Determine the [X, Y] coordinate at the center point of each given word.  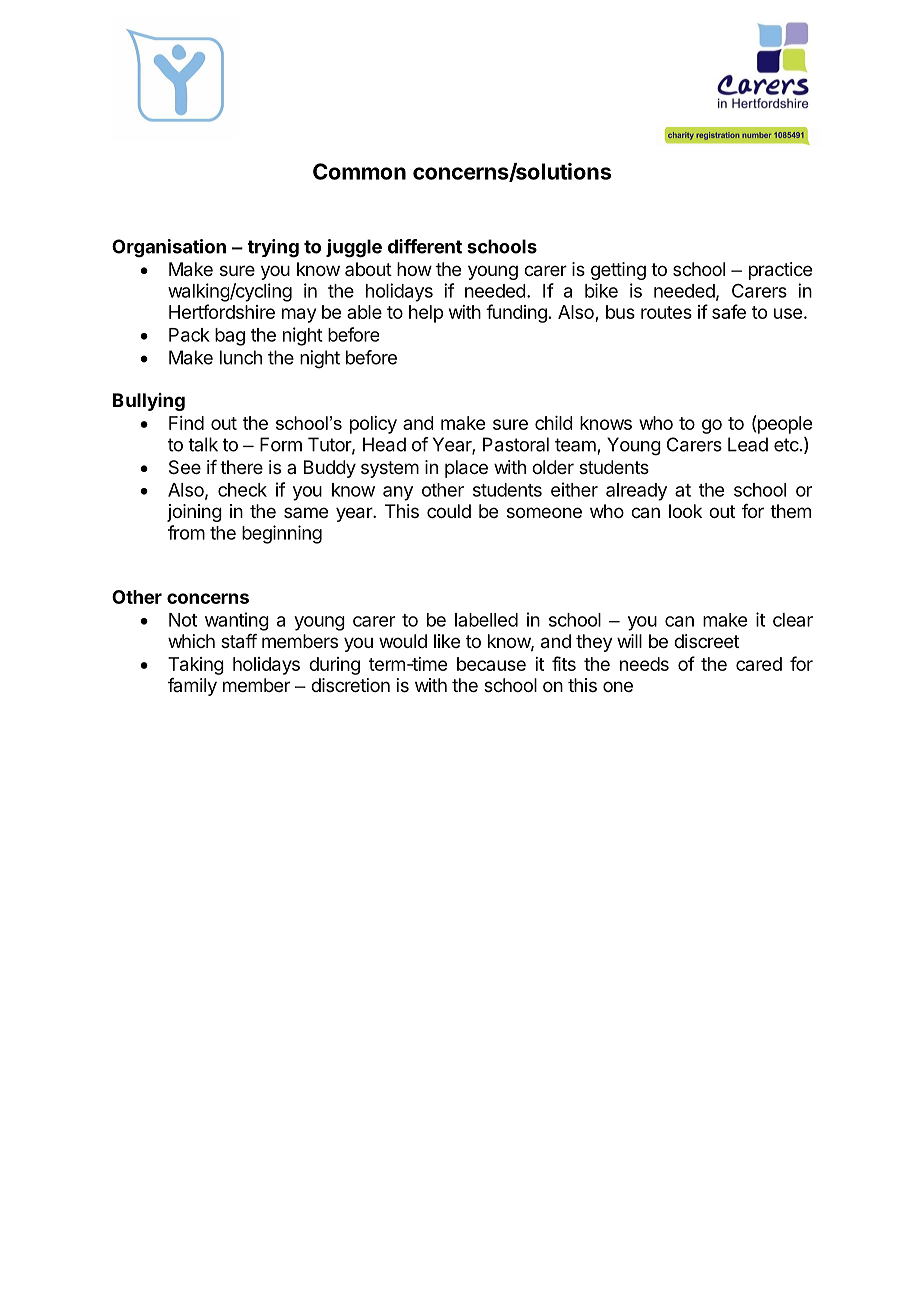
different [425, 246]
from [186, 532]
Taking [196, 666]
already [636, 492]
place [466, 469]
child [554, 423]
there [241, 467]
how [414, 269]
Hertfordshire [222, 311]
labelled [486, 620]
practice [780, 271]
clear [793, 620]
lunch [241, 357]
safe [729, 311]
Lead [748, 444]
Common [359, 171]
